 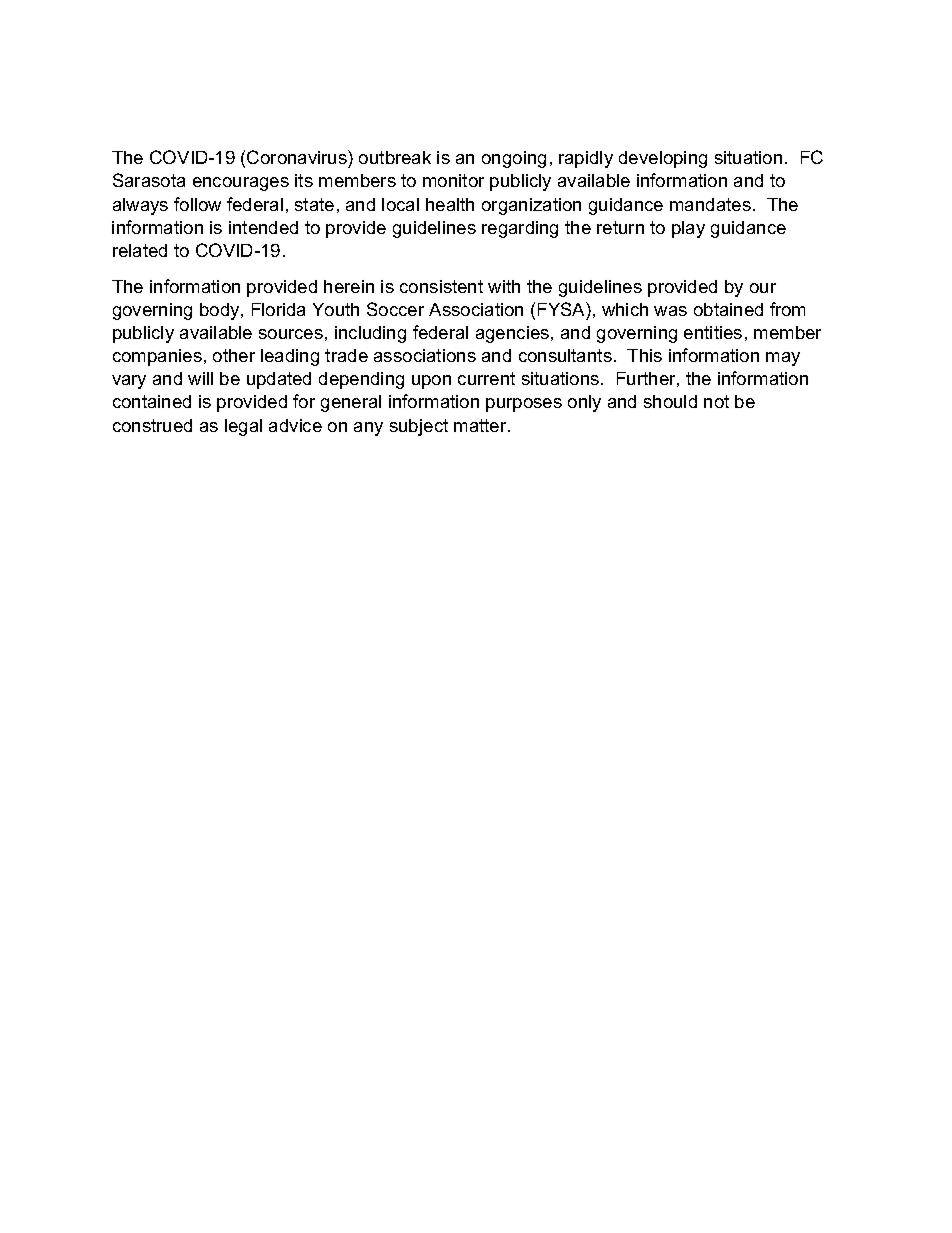 What do you see at coordinates (520, 229) in the screenshot?
I see `regarding` at bounding box center [520, 229].
